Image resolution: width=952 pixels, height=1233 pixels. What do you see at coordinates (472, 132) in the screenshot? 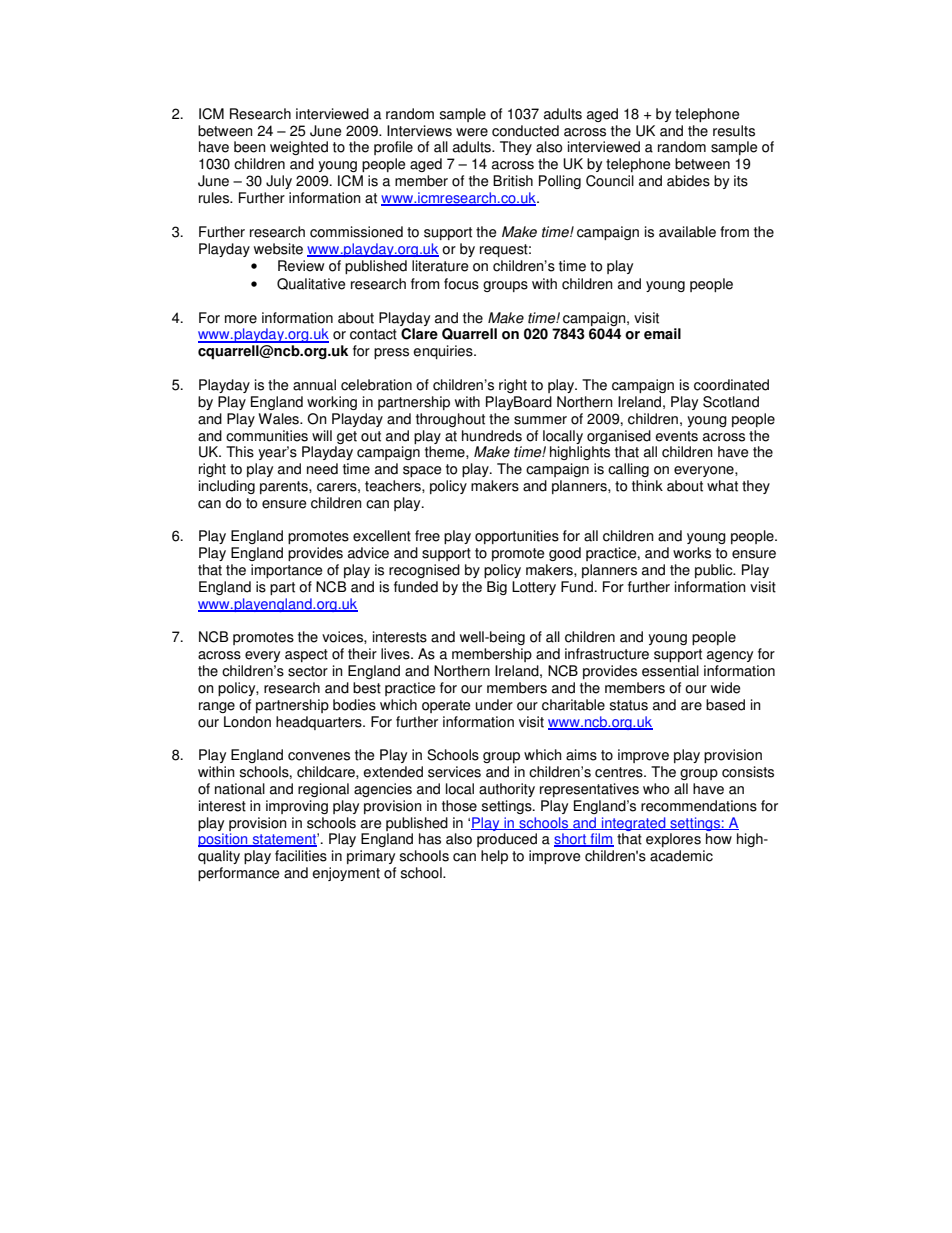
I see `were` at bounding box center [472, 132].
